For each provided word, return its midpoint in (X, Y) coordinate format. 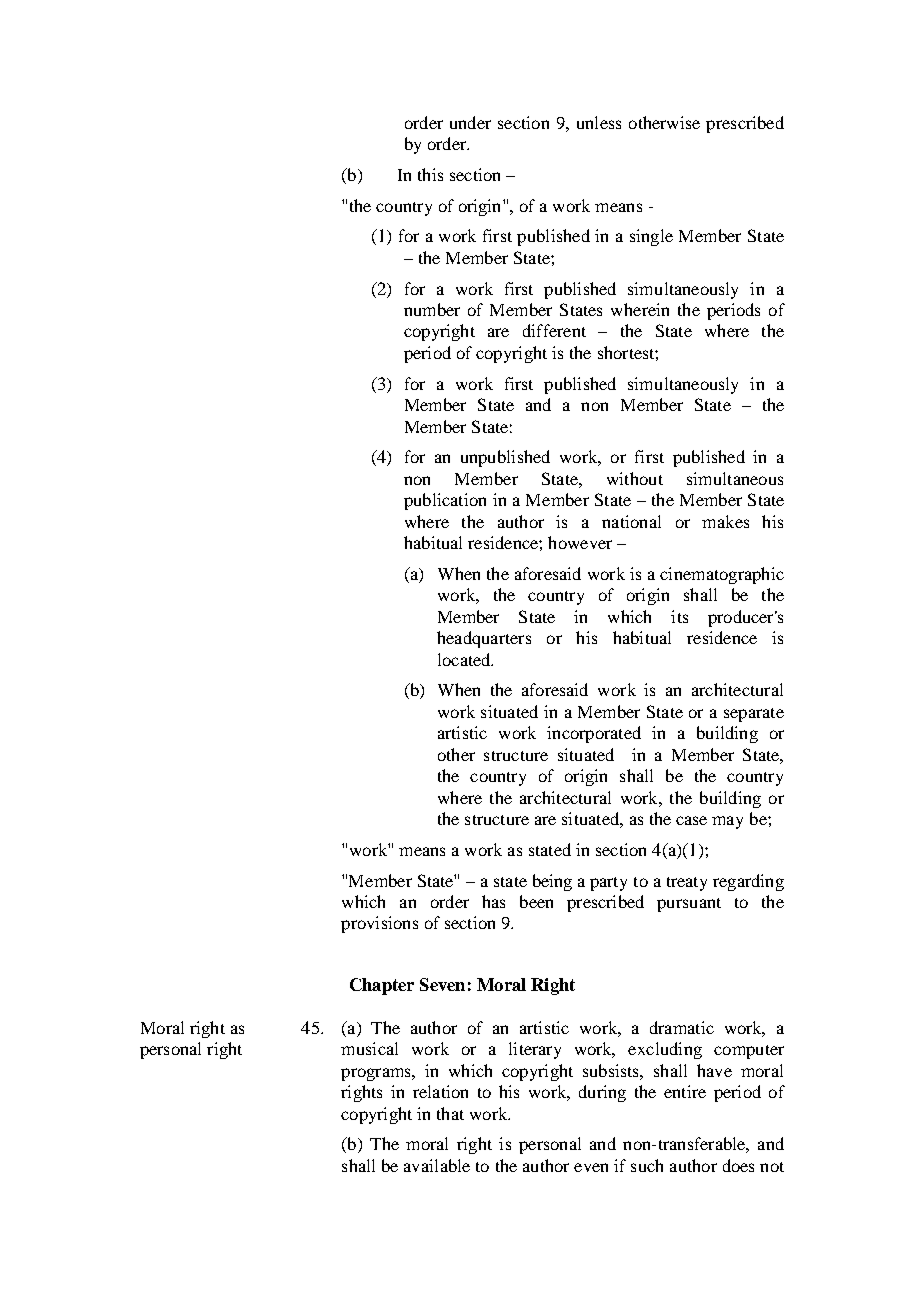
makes (725, 521)
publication (445, 501)
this (430, 174)
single (651, 237)
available (437, 1165)
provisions (379, 924)
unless (599, 122)
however (580, 542)
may (727, 822)
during (602, 1093)
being (552, 882)
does (738, 1165)
